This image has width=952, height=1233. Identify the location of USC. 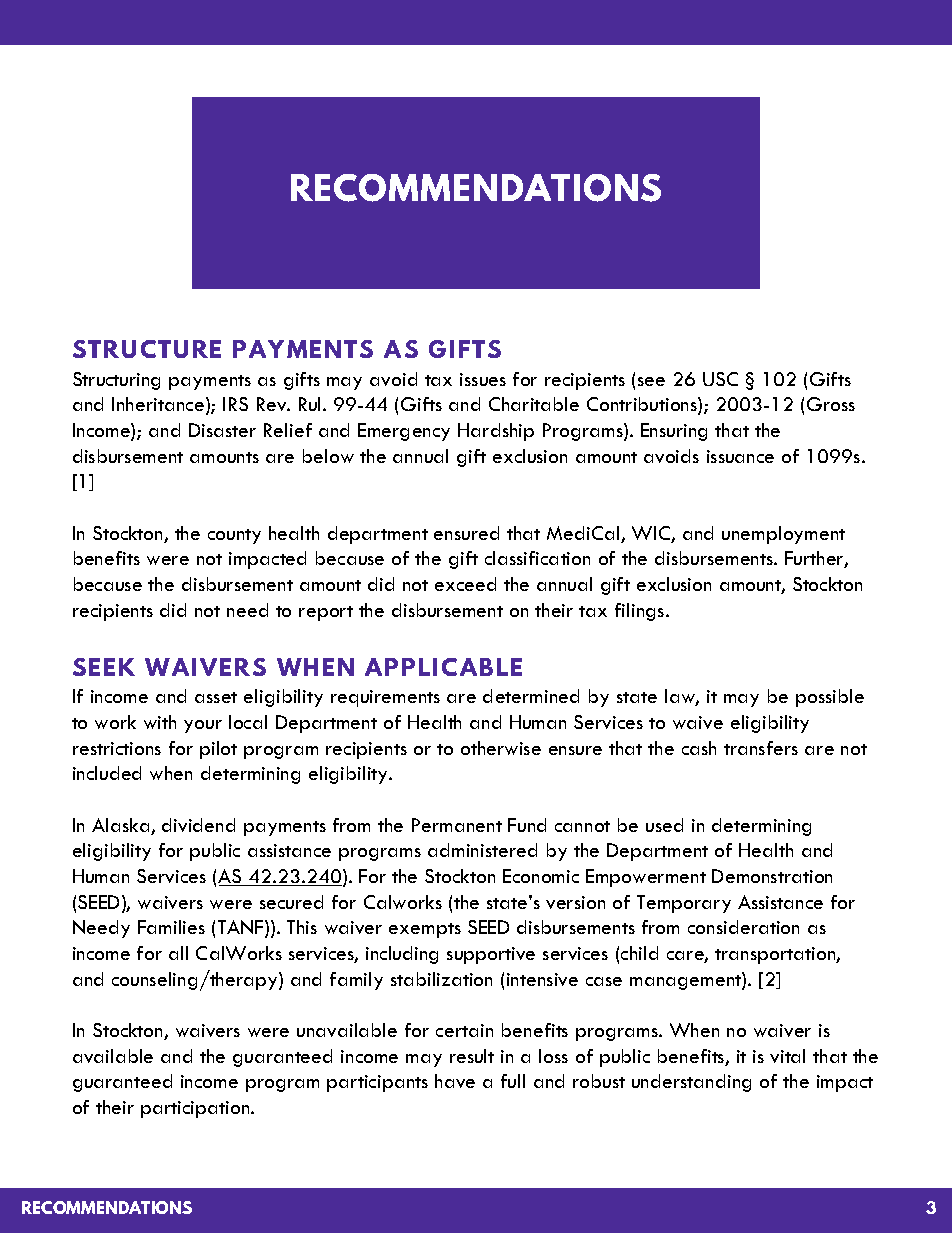
(720, 379).
